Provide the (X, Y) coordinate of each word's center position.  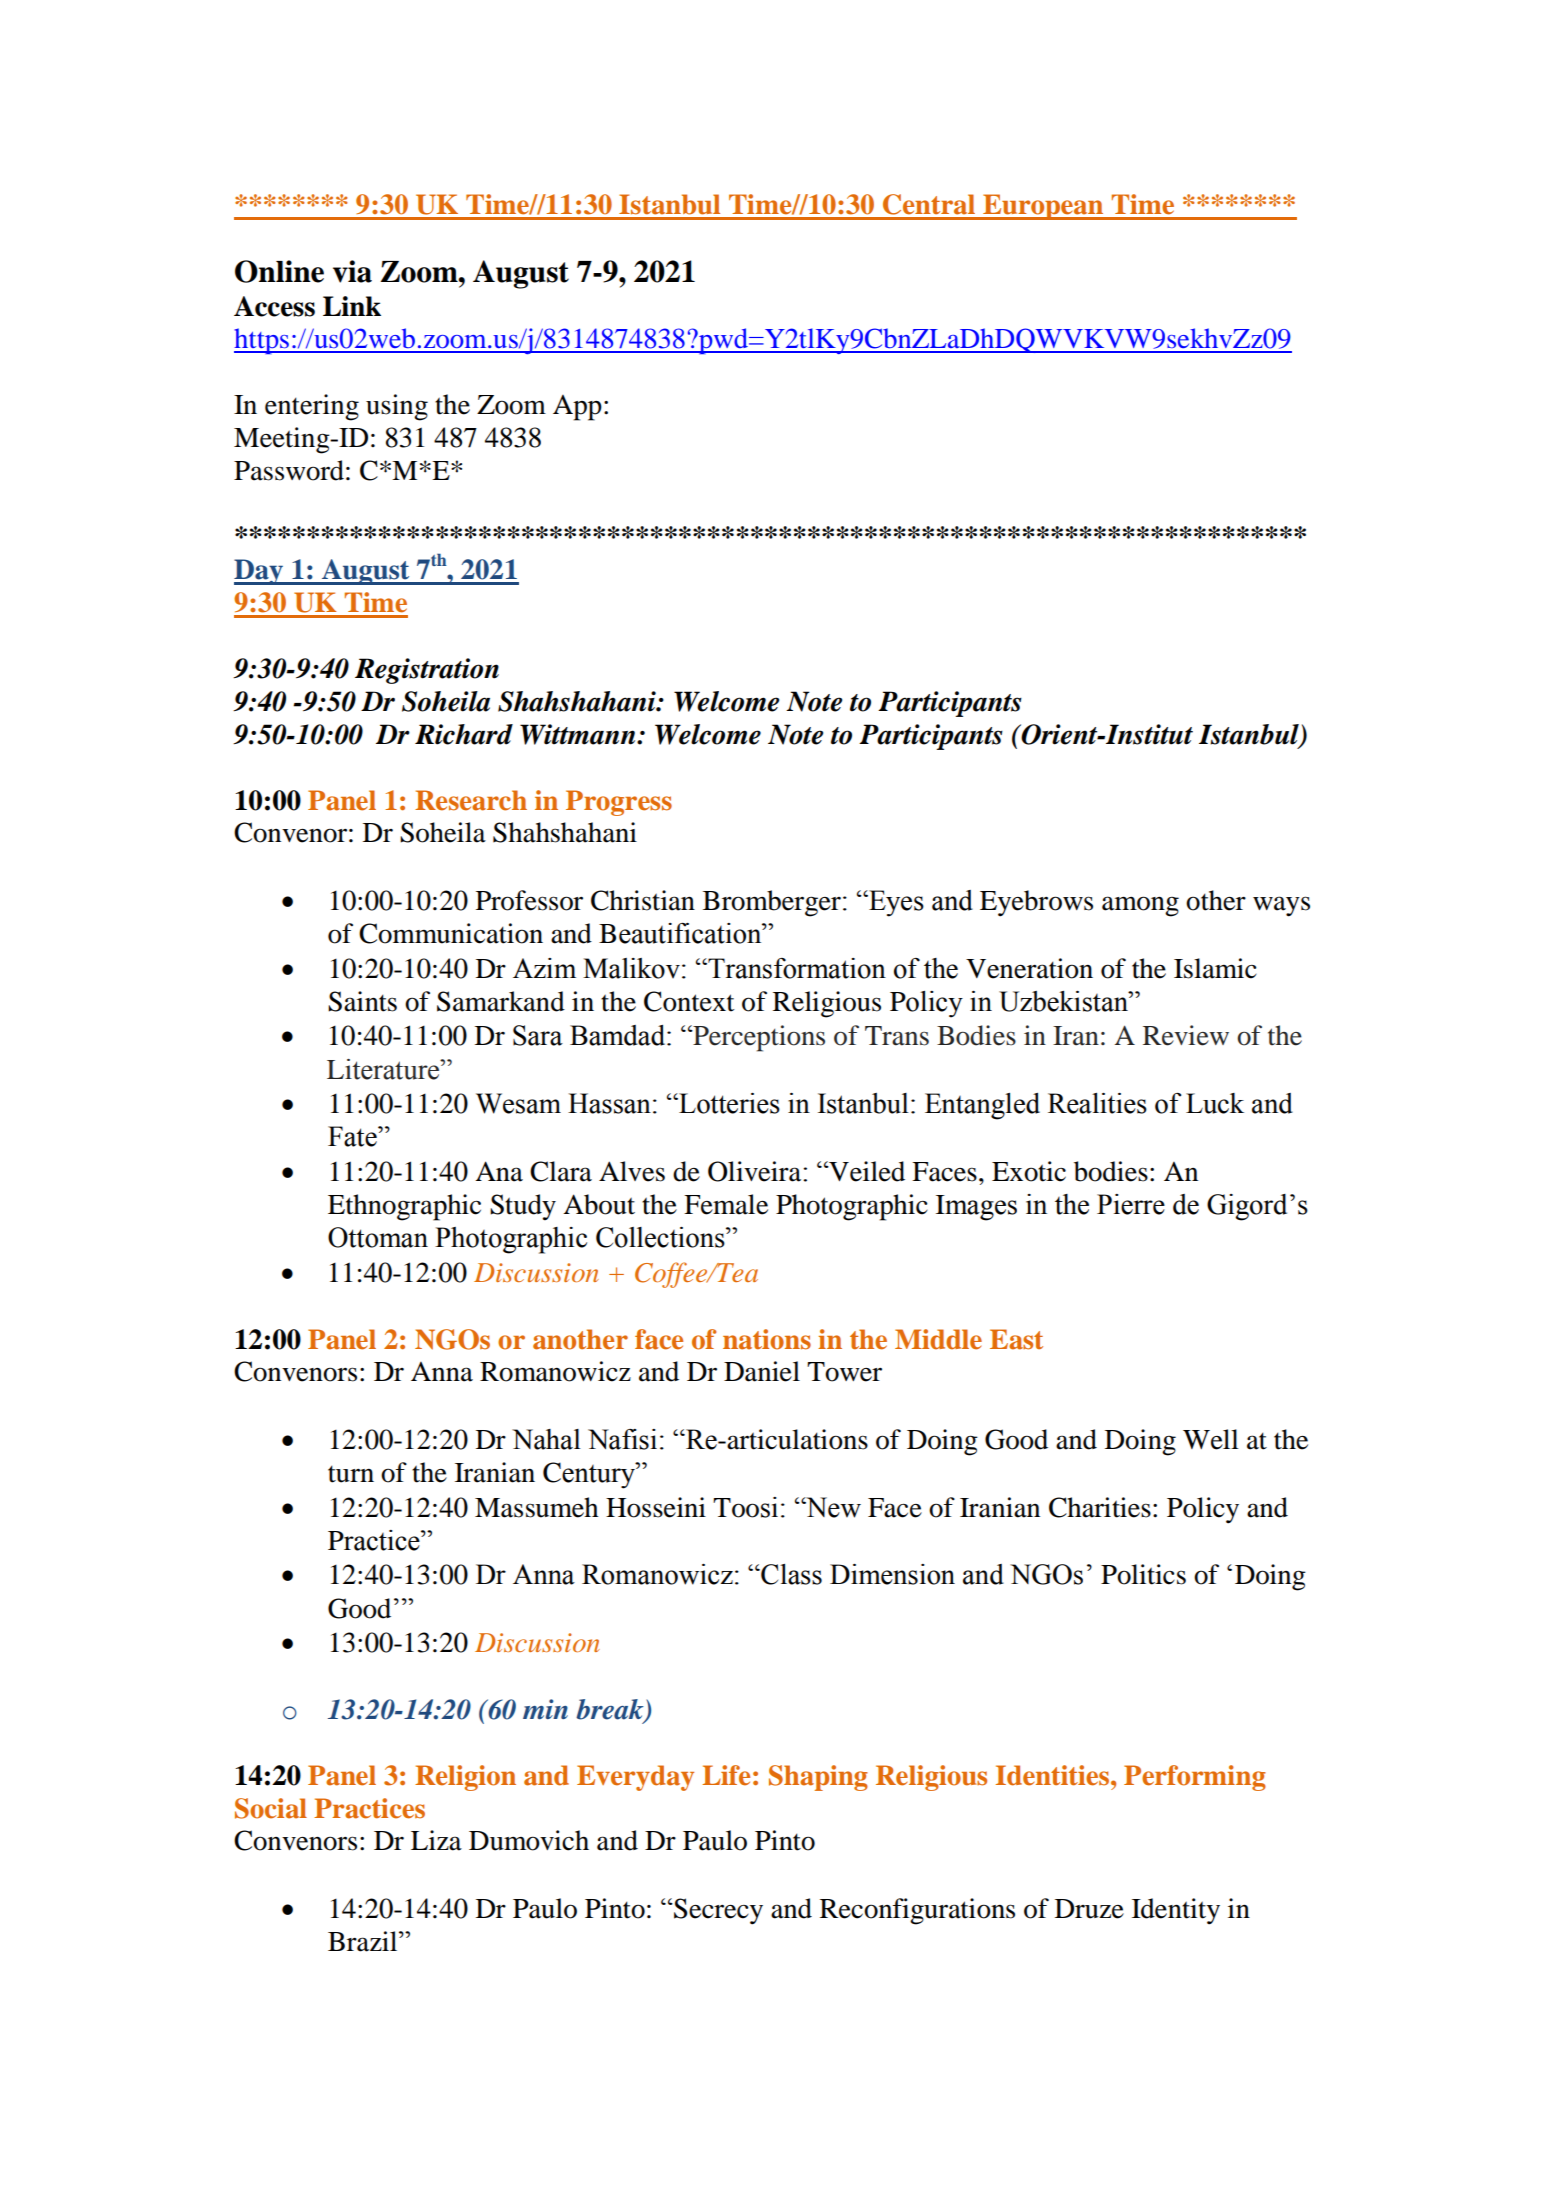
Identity (1176, 1911)
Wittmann (579, 734)
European (1043, 207)
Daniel (762, 1371)
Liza (436, 1840)
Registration (427, 671)
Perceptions (758, 1038)
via (352, 271)
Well (1211, 1439)
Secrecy (717, 1911)
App (577, 408)
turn (351, 1474)
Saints (362, 1001)
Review (1186, 1035)
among (1140, 906)
